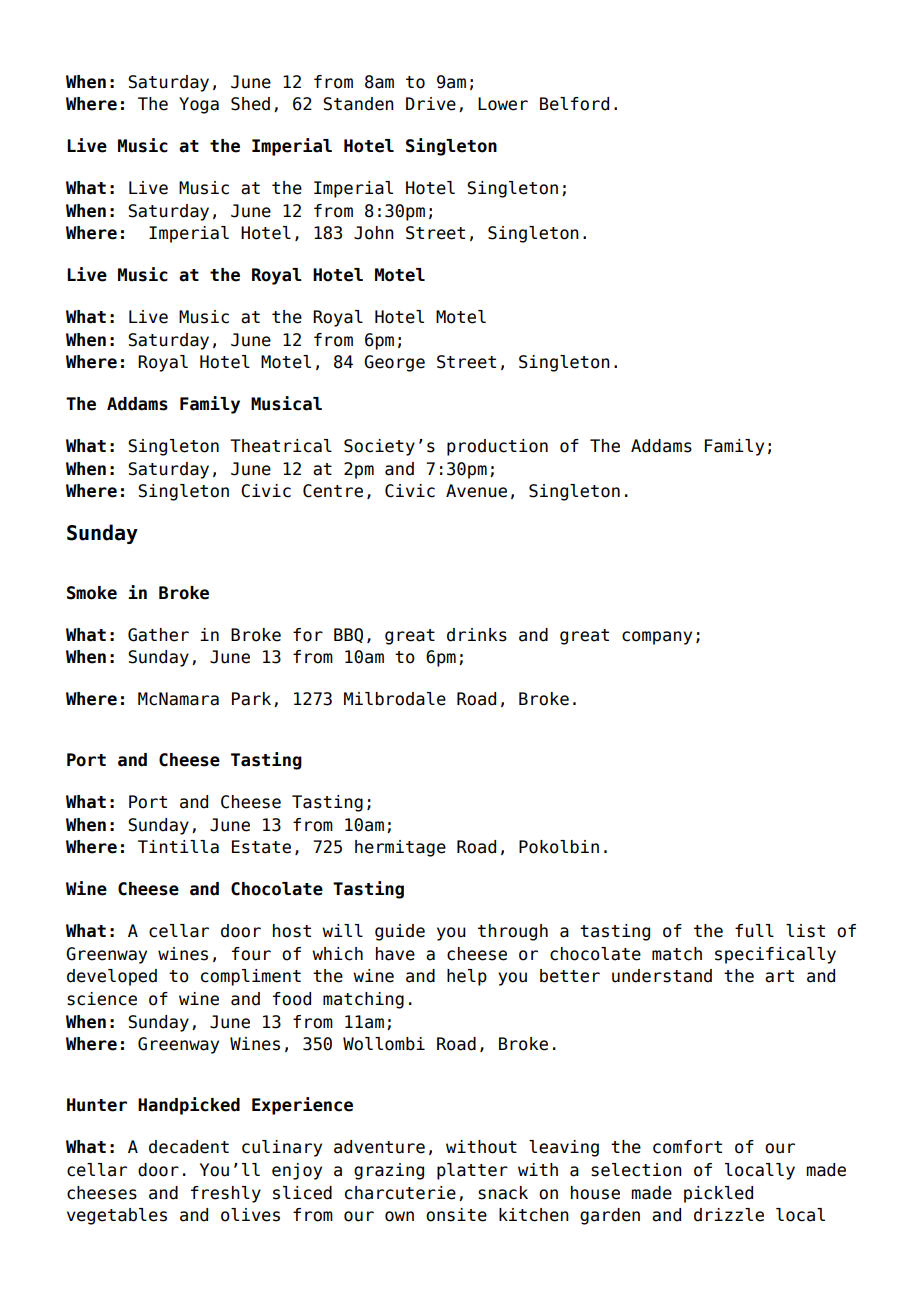 The image size is (924, 1308). Describe the element at coordinates (503, 104) in the image. I see `Lower` at that location.
